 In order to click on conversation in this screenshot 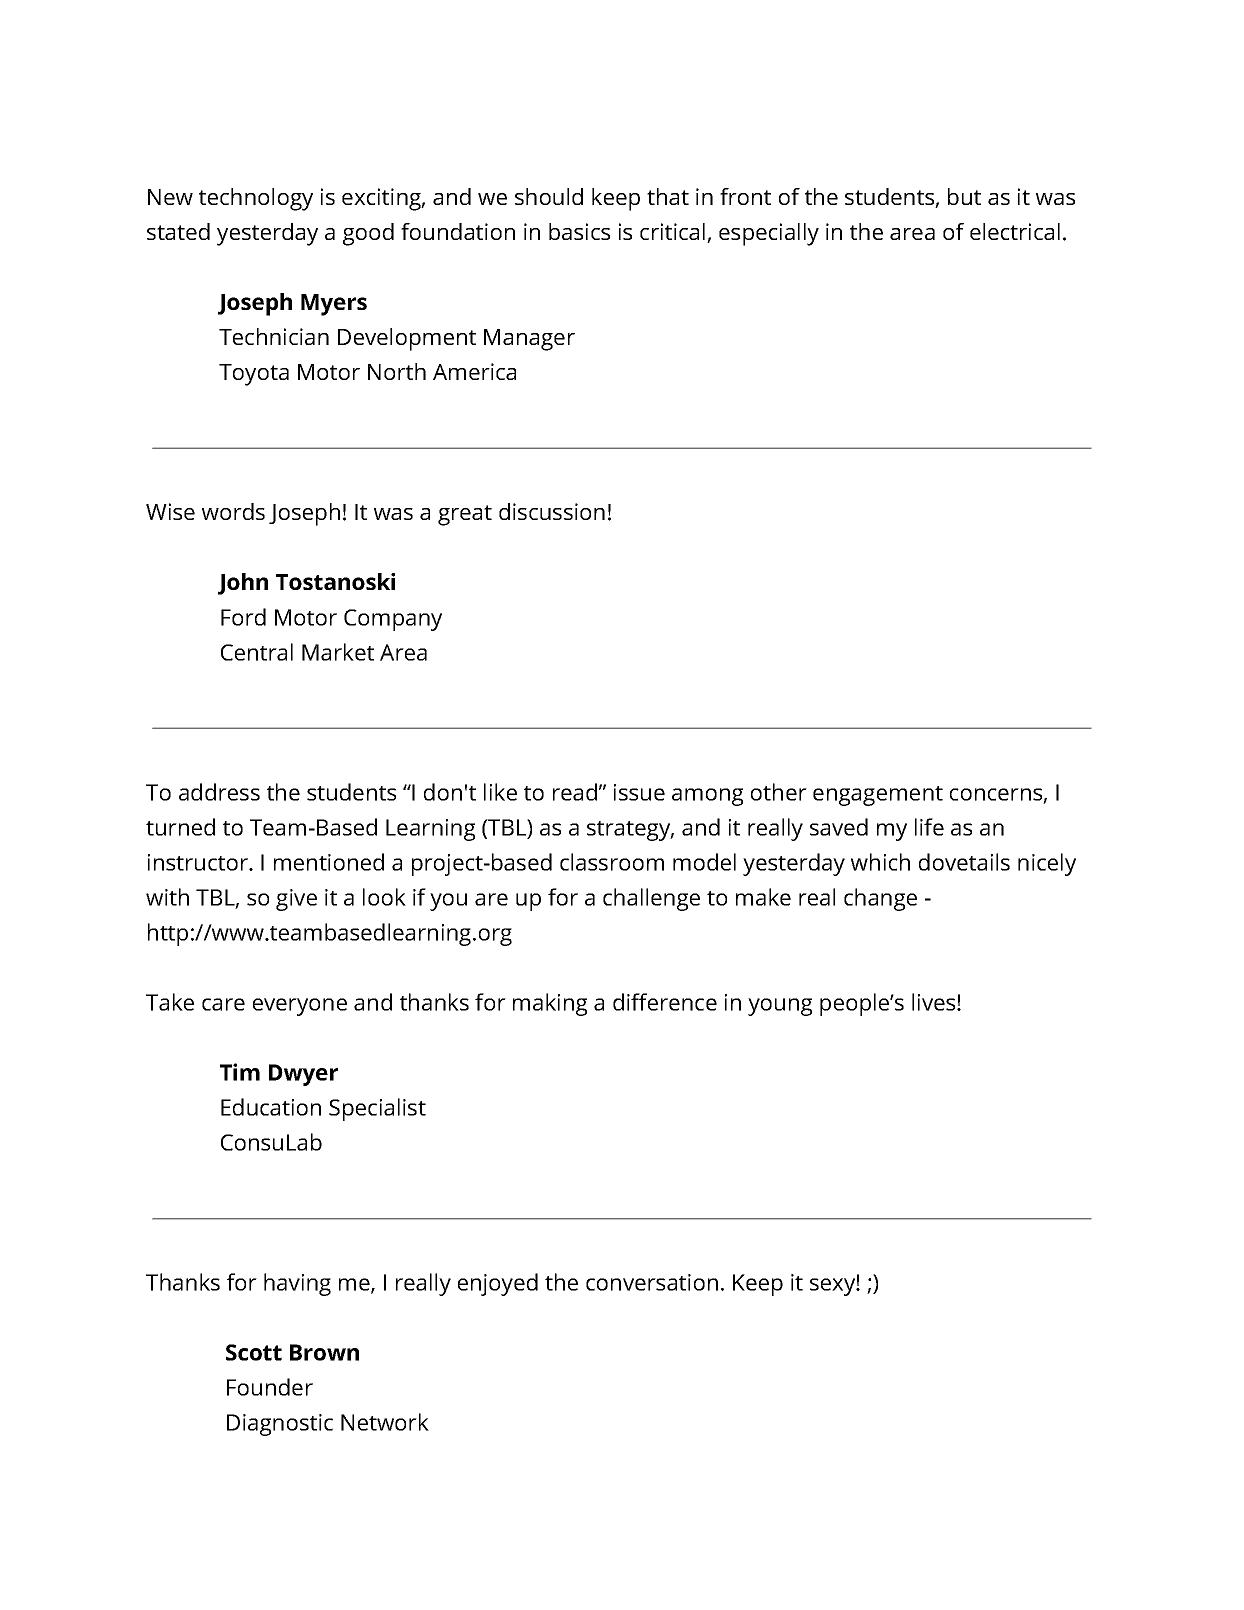, I will do `click(652, 1282)`.
